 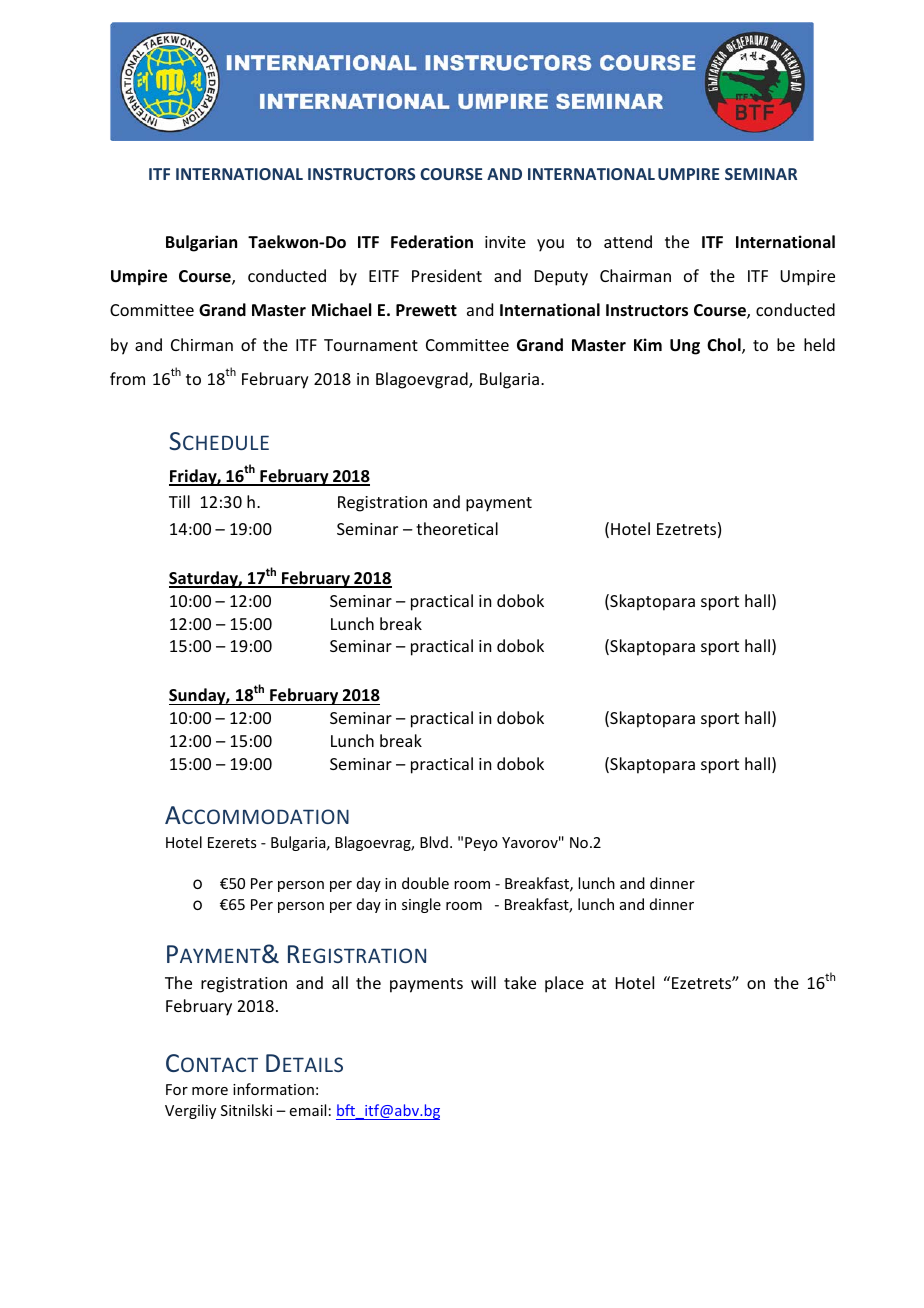 What do you see at coordinates (447, 275) in the screenshot?
I see `President` at bounding box center [447, 275].
